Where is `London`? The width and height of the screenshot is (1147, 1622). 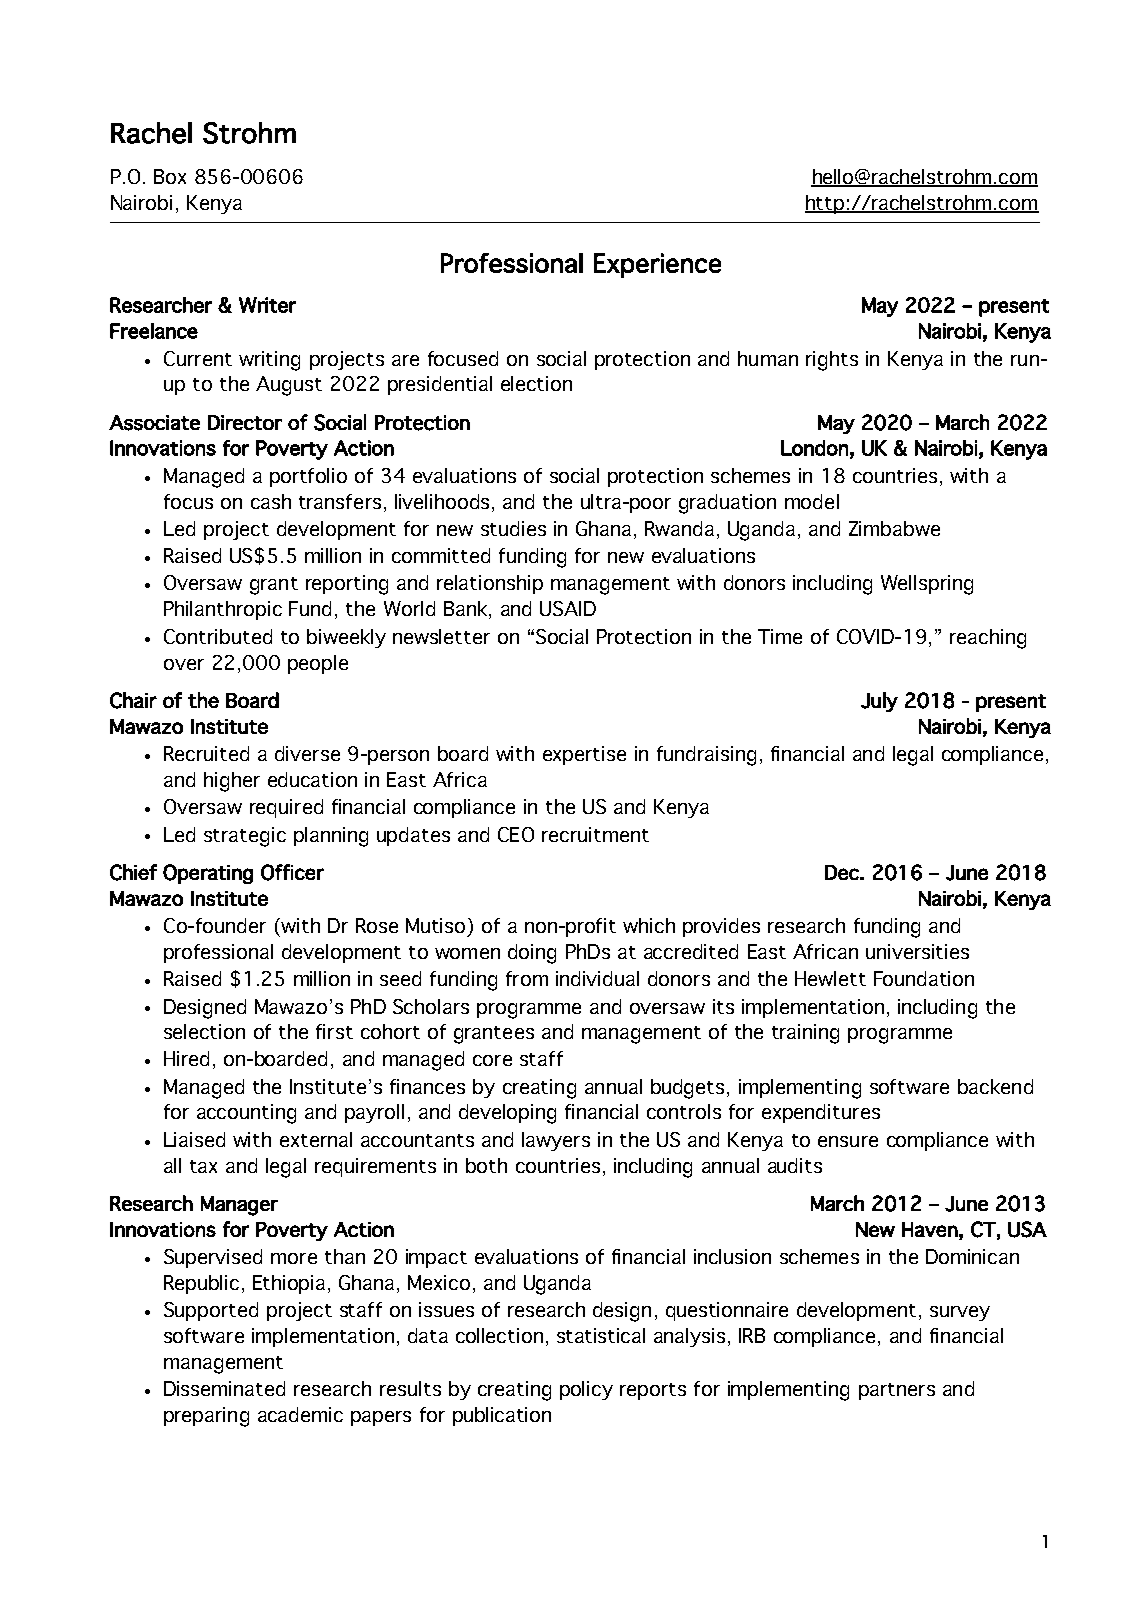 London is located at coordinates (814, 448).
